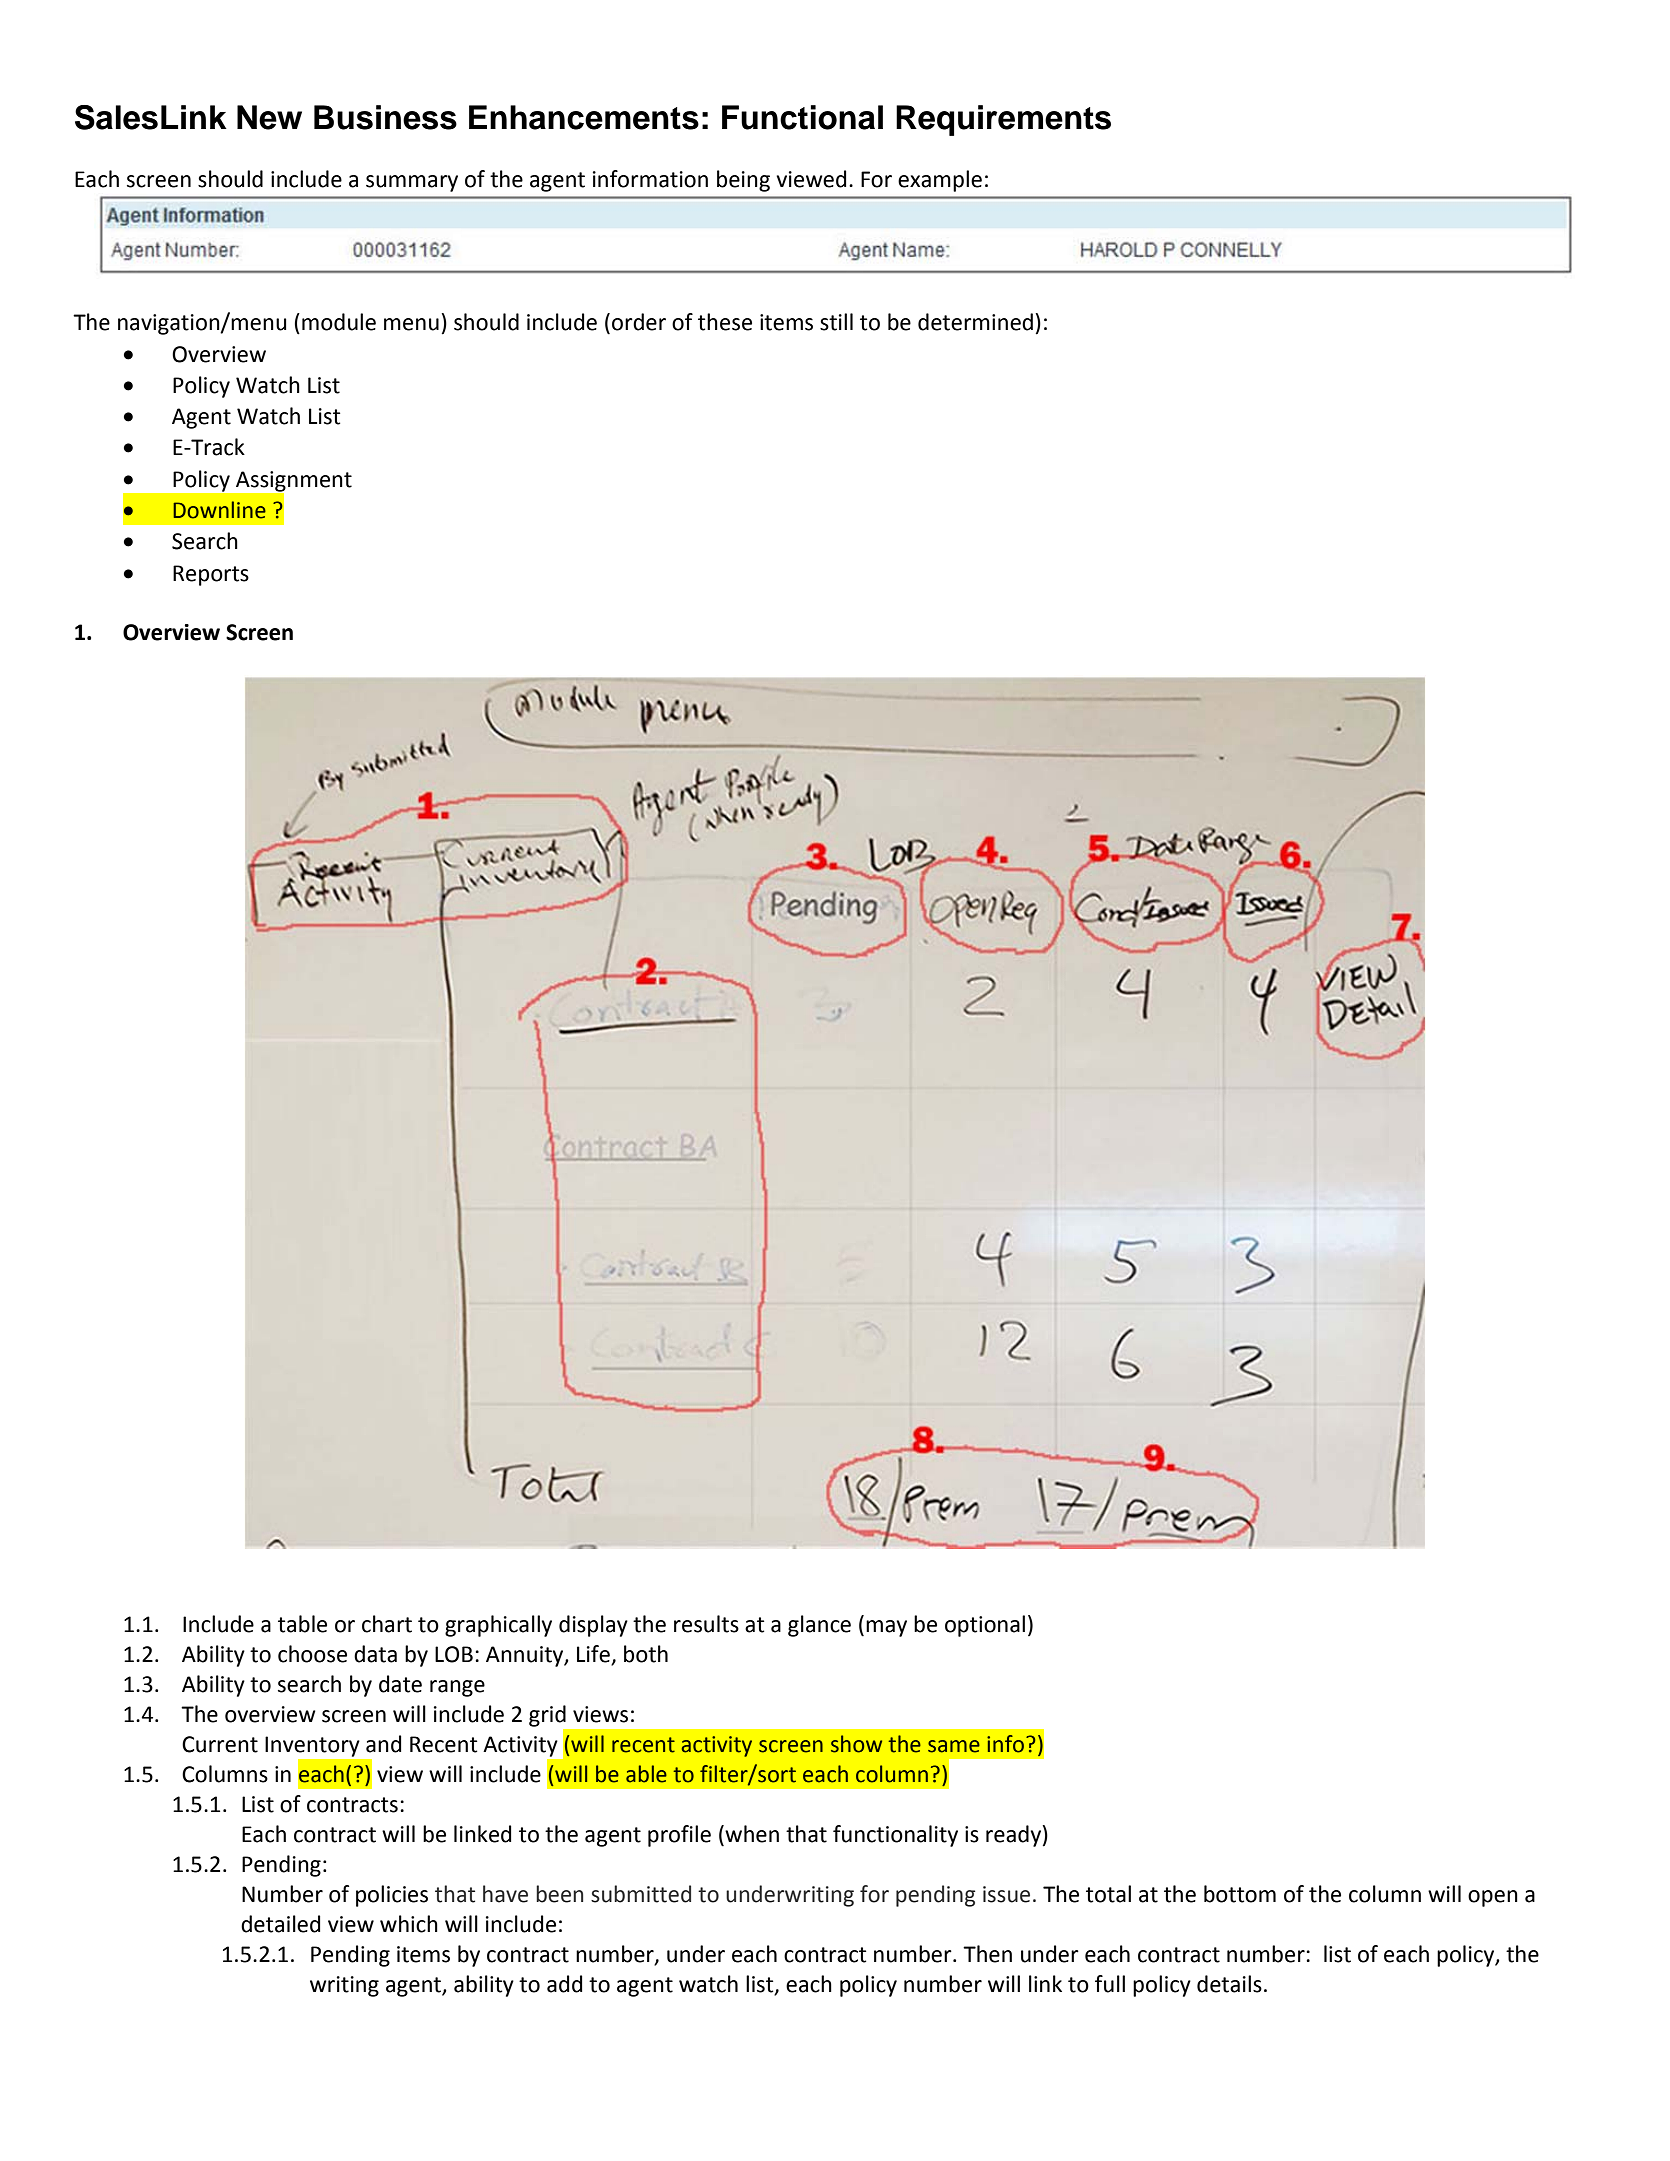 The width and height of the document is (1670, 2161). I want to click on optional, so click(985, 1626).
